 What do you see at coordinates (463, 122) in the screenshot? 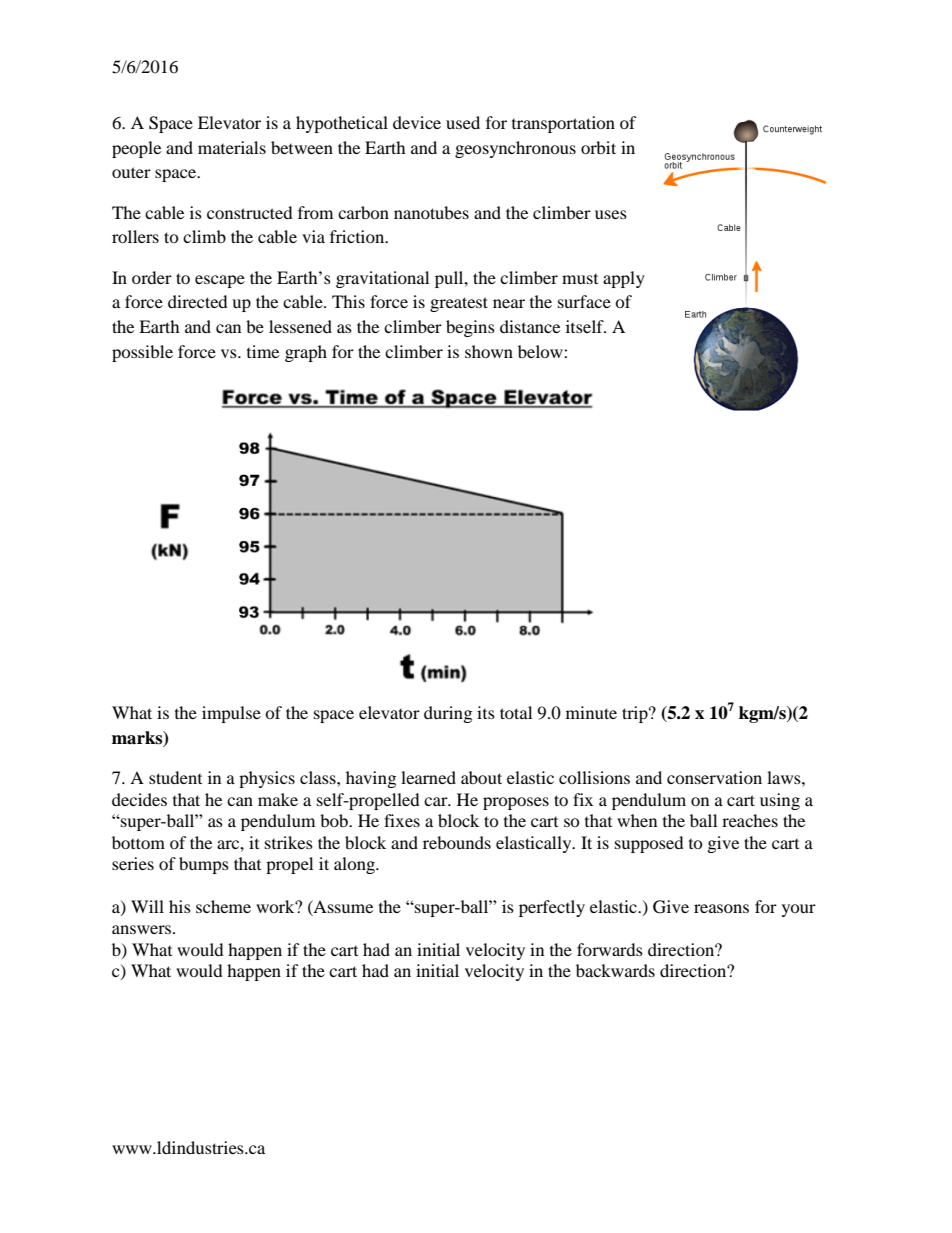
I see `used` at bounding box center [463, 122].
